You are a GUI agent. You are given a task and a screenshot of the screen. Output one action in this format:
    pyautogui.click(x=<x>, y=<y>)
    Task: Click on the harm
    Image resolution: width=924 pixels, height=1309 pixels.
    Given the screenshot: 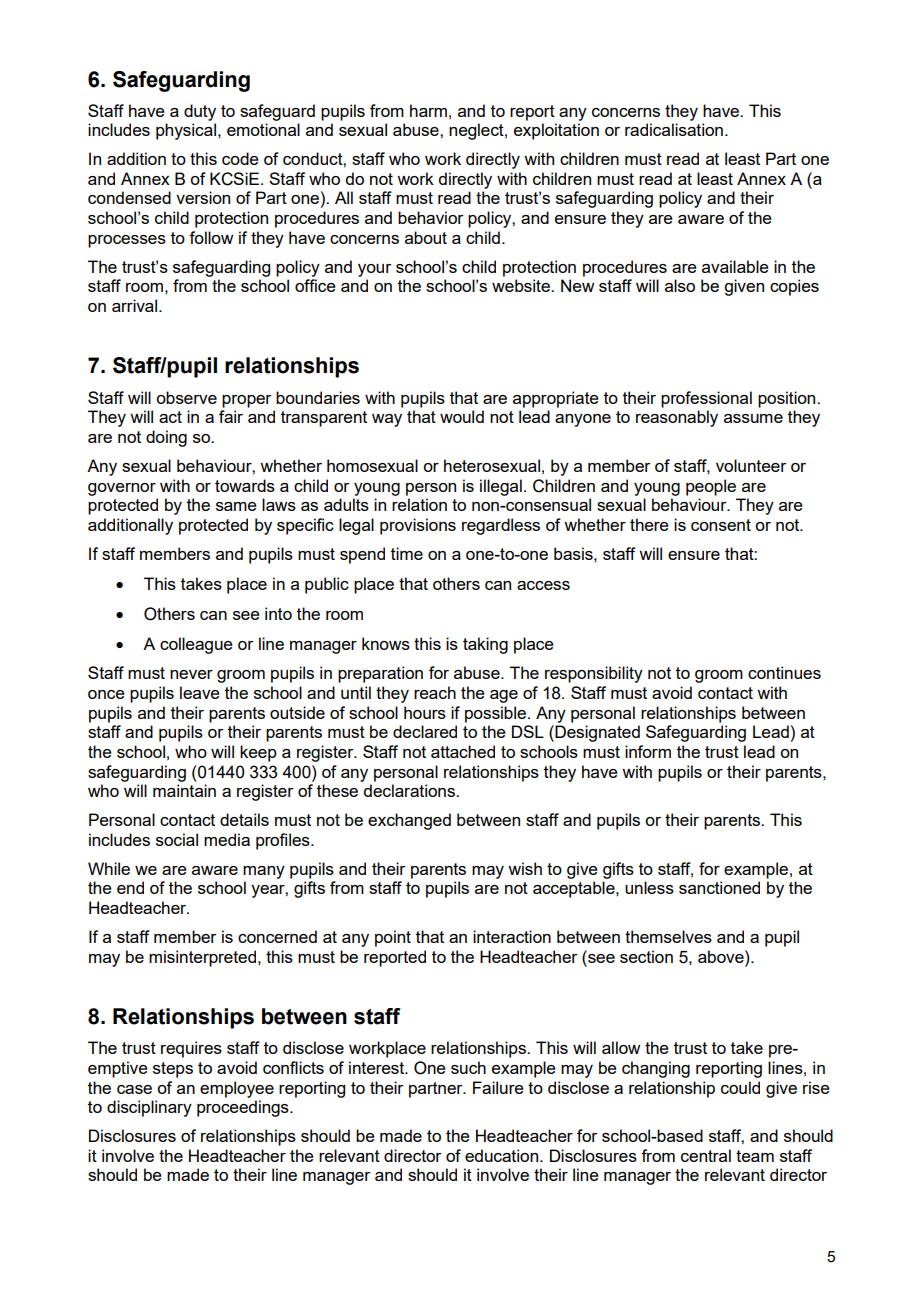 What is the action you would take?
    pyautogui.click(x=428, y=110)
